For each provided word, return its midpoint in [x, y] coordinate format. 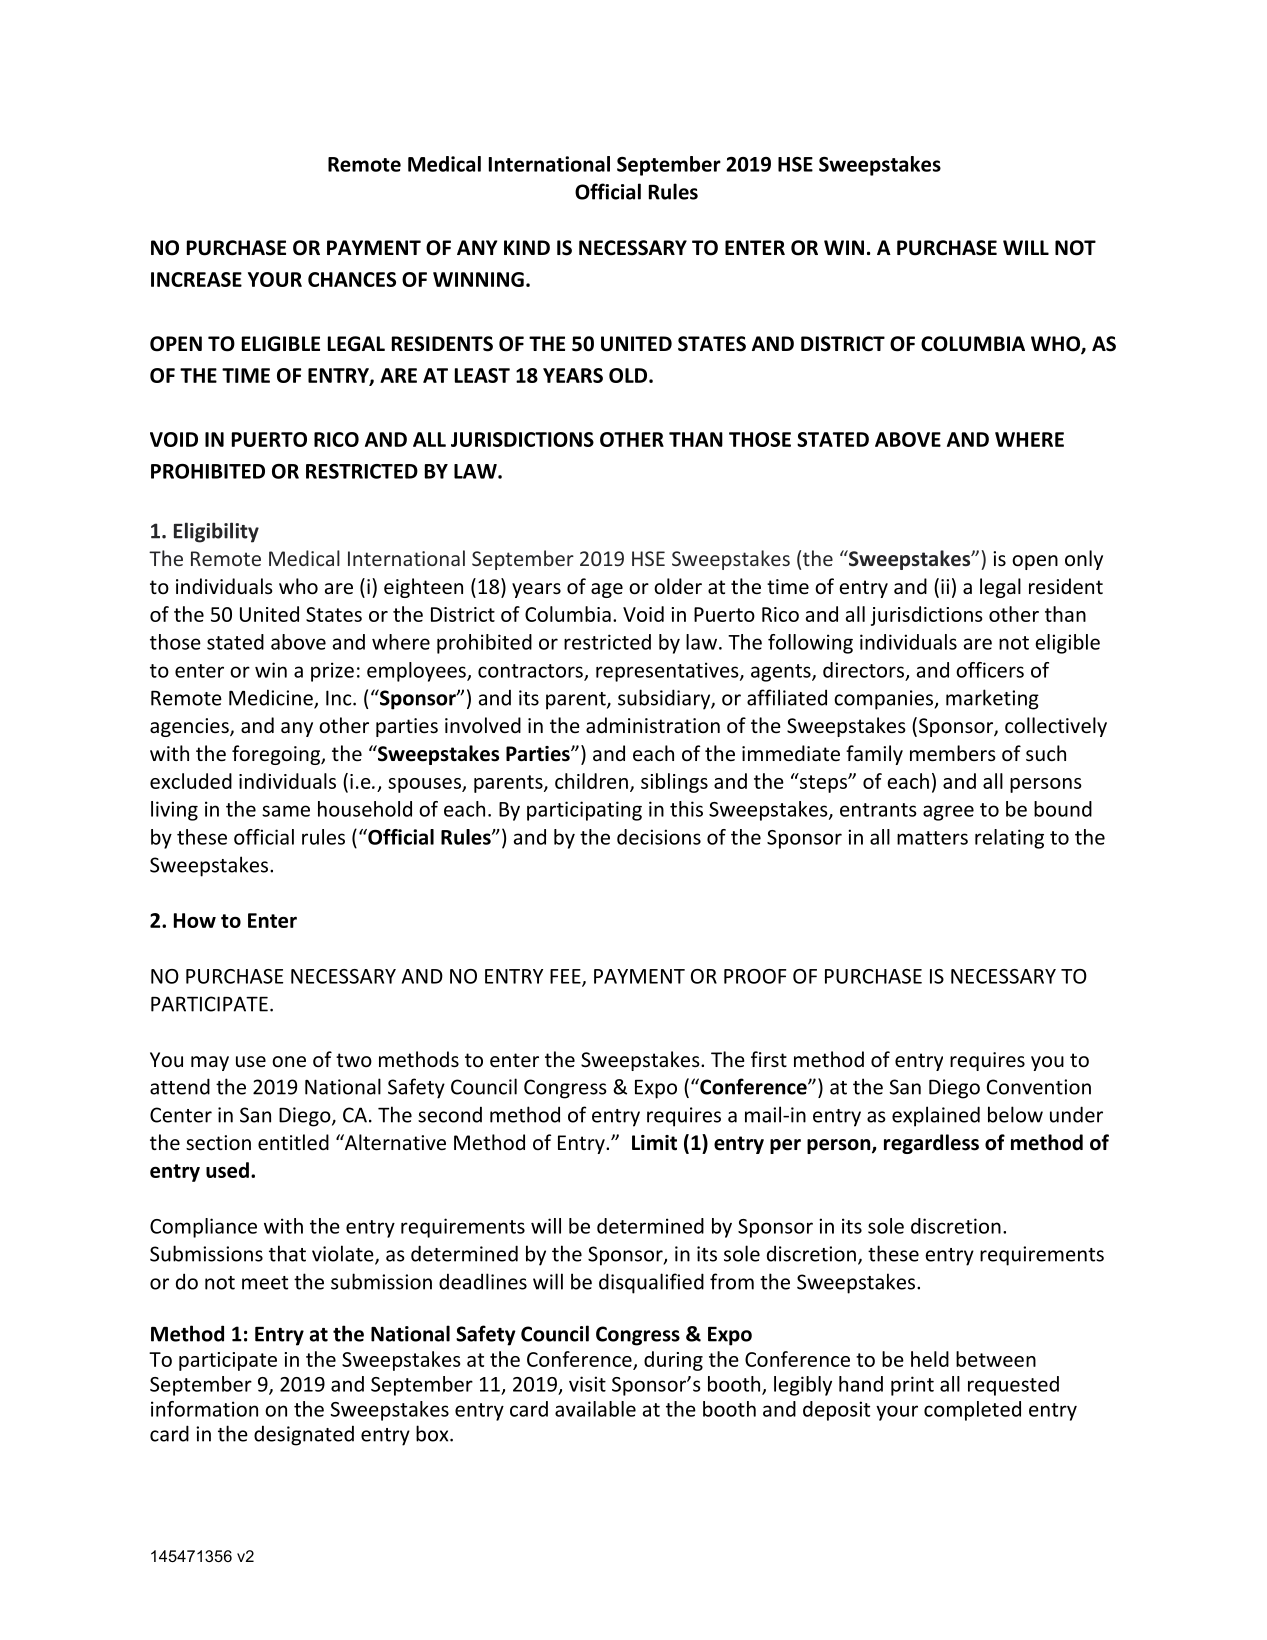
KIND [527, 247]
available [595, 1409]
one [289, 1062]
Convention [1039, 1087]
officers [990, 670]
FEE [566, 977]
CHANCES [352, 279]
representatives [668, 672]
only [1084, 560]
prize [332, 672]
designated [304, 1435]
